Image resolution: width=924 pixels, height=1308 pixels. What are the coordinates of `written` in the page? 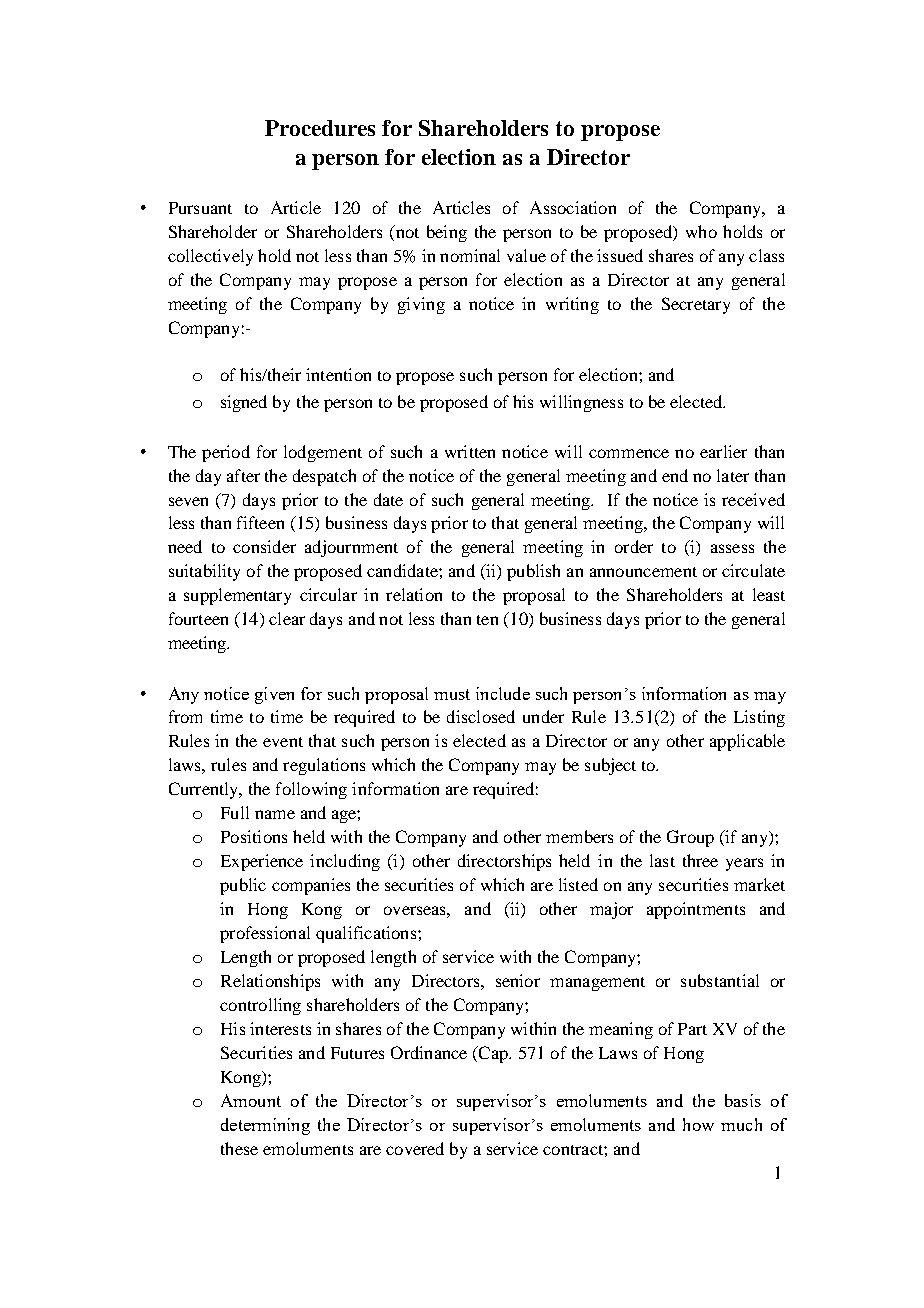 It's located at (470, 451).
